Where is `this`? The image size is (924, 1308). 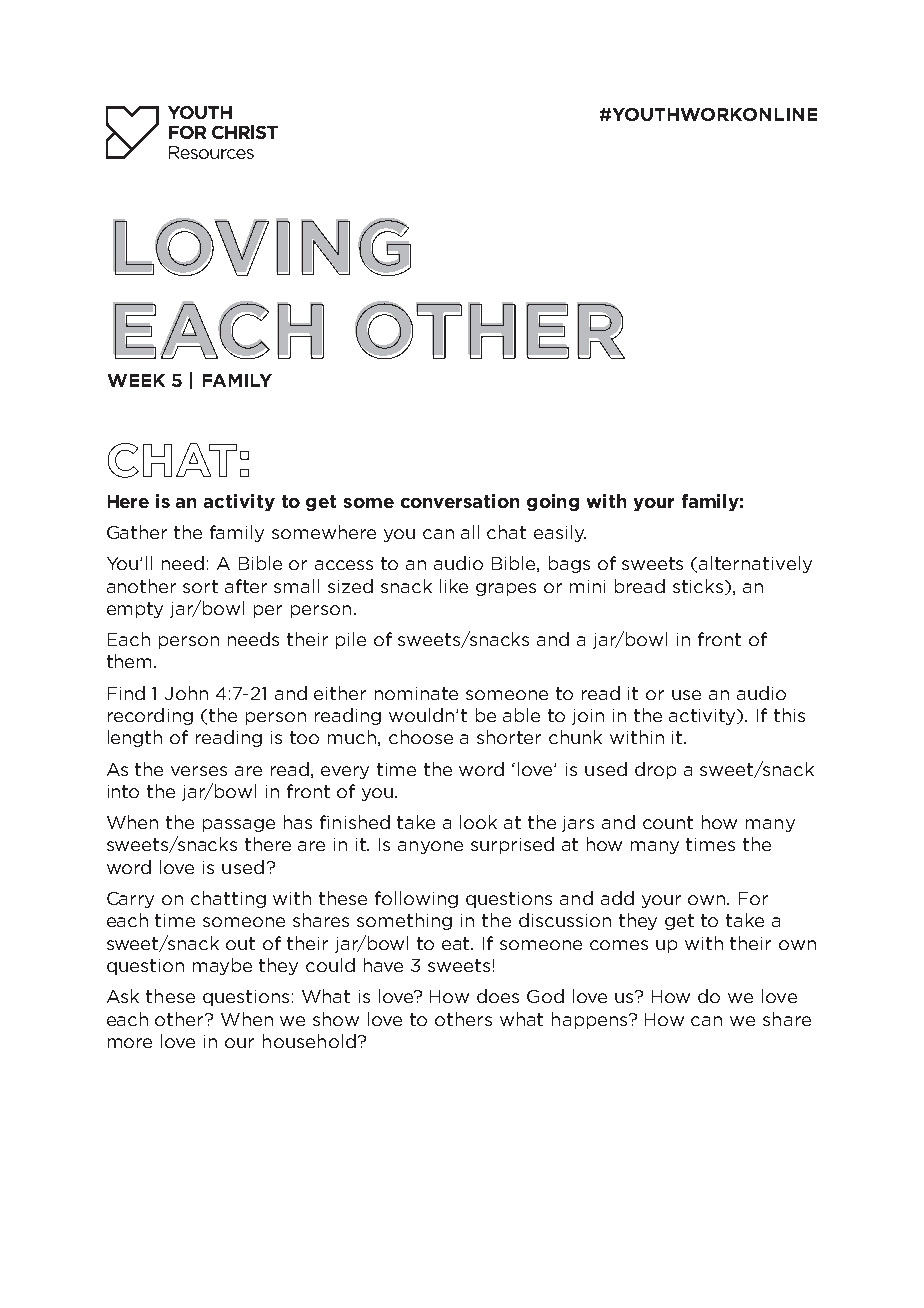
this is located at coordinates (789, 715).
